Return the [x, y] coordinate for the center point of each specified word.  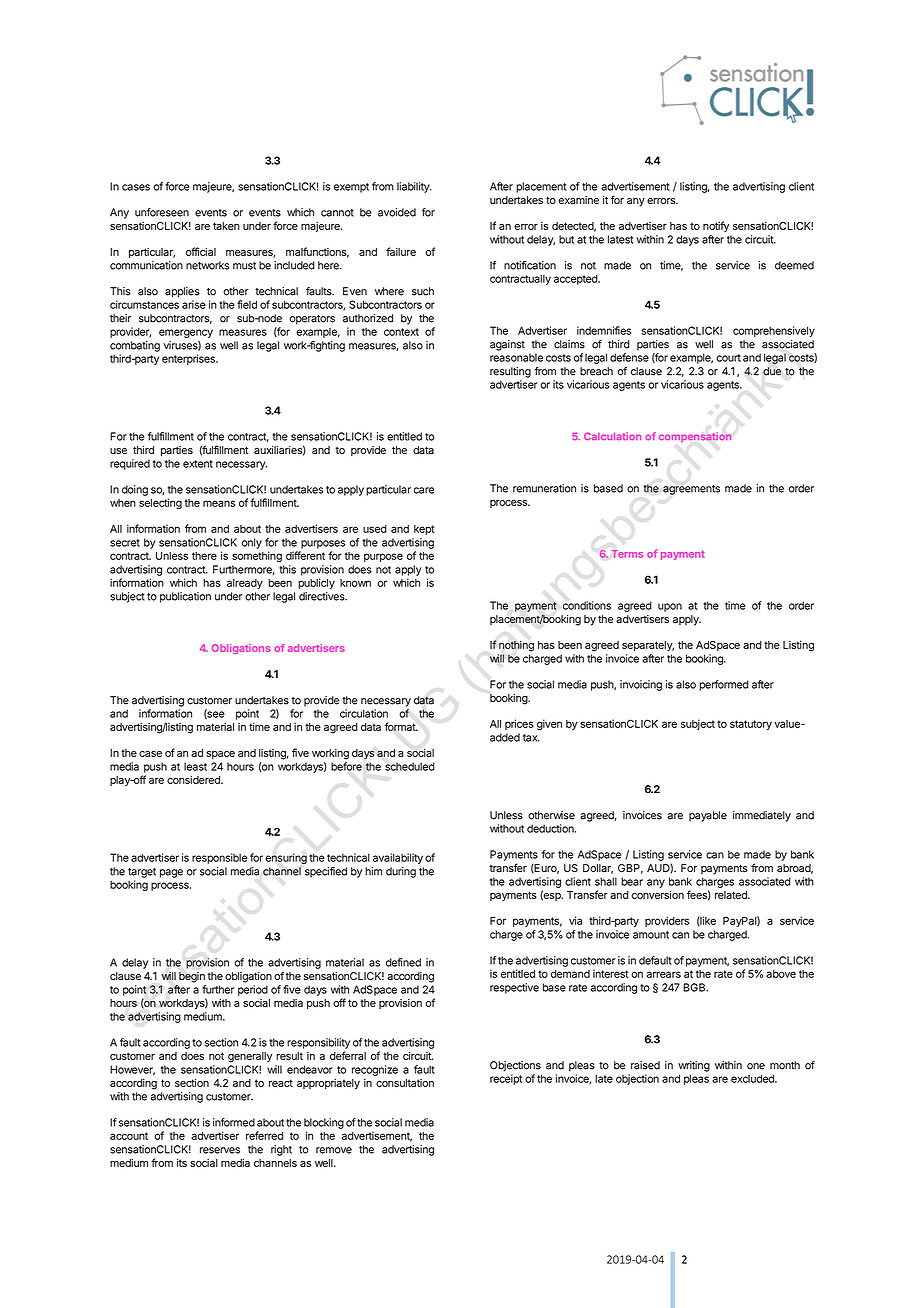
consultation [405, 1083]
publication [185, 597]
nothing [516, 646]
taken [226, 226]
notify [716, 226]
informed [234, 1122]
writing [694, 1066]
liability [414, 187]
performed [724, 685]
